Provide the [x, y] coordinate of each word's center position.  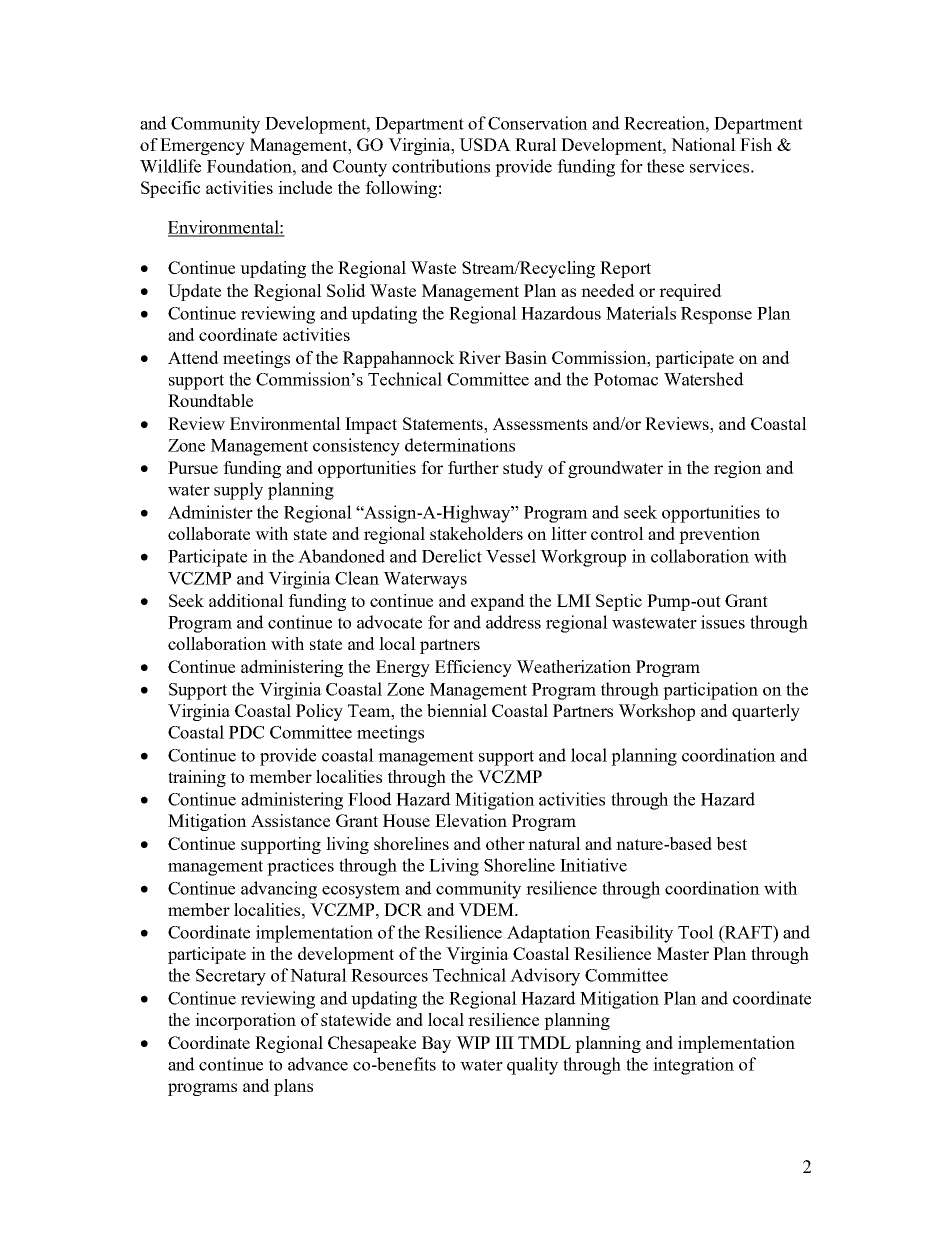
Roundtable [210, 400]
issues [723, 622]
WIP [473, 1042]
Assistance [290, 820]
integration [693, 1066]
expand [498, 602]
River [480, 357]
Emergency [202, 146]
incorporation [245, 1021]
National [703, 144]
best [731, 843]
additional [246, 600]
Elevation [471, 820]
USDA [485, 144]
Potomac [626, 379]
